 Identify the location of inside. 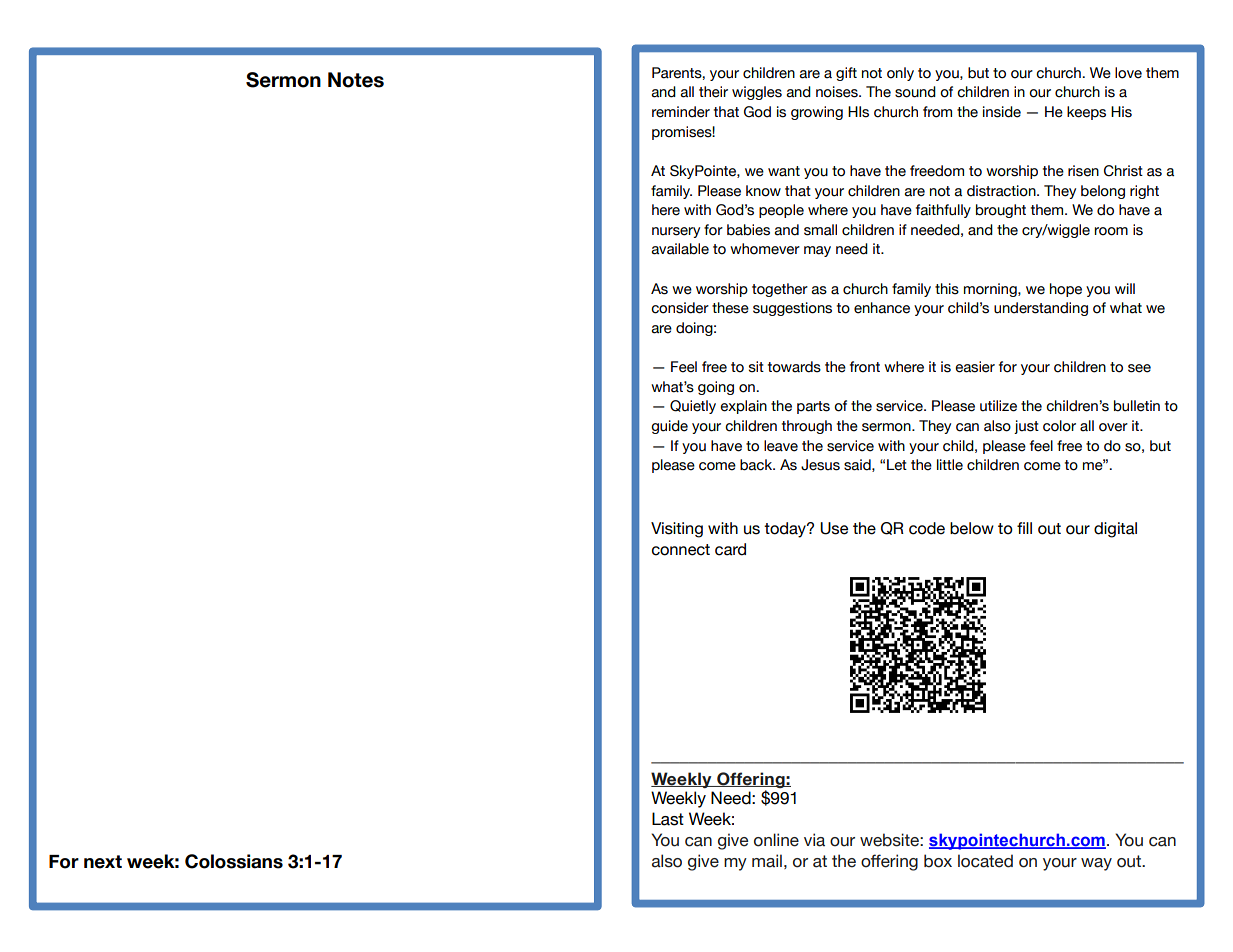
(1002, 112).
